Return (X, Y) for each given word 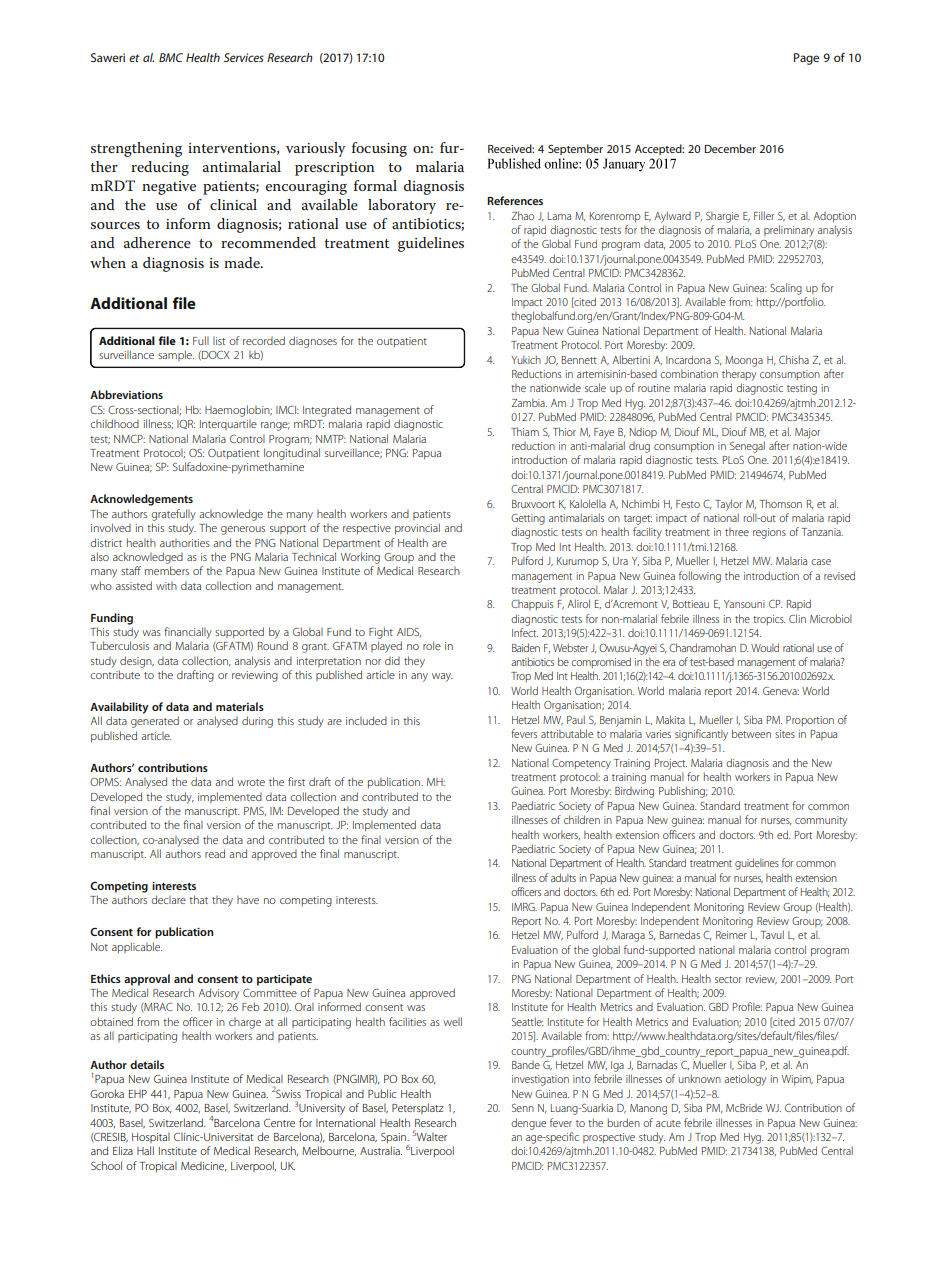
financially (188, 633)
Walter (431, 1136)
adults (563, 877)
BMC (171, 57)
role (432, 645)
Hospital (151, 1137)
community (821, 821)
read (215, 853)
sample (176, 355)
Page (806, 59)
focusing (379, 149)
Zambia (529, 402)
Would (765, 647)
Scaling (786, 289)
